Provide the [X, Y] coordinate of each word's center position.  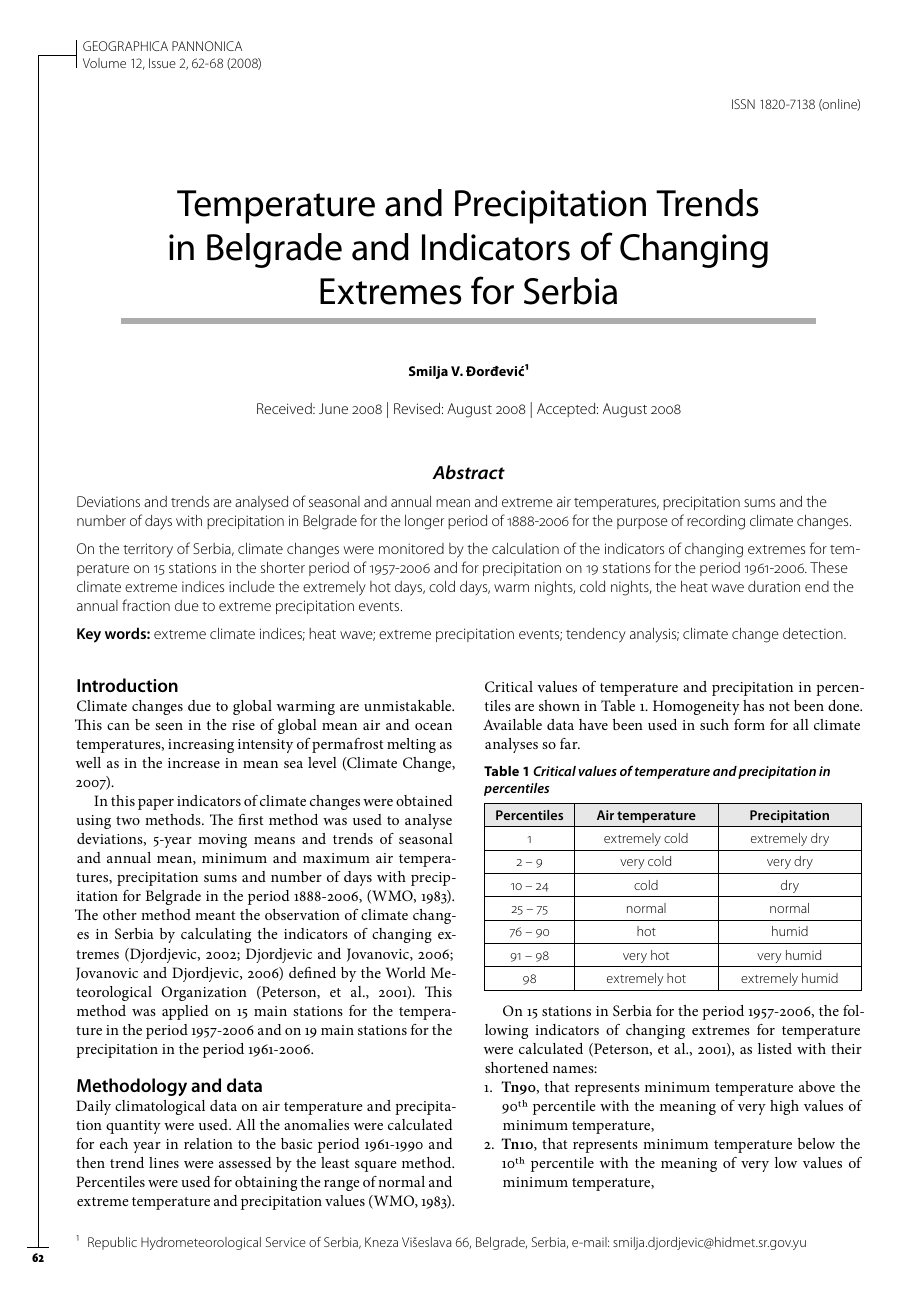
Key [89, 635]
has [753, 705]
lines [164, 1162]
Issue [162, 63]
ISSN [743, 104]
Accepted [567, 410]
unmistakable [409, 705]
